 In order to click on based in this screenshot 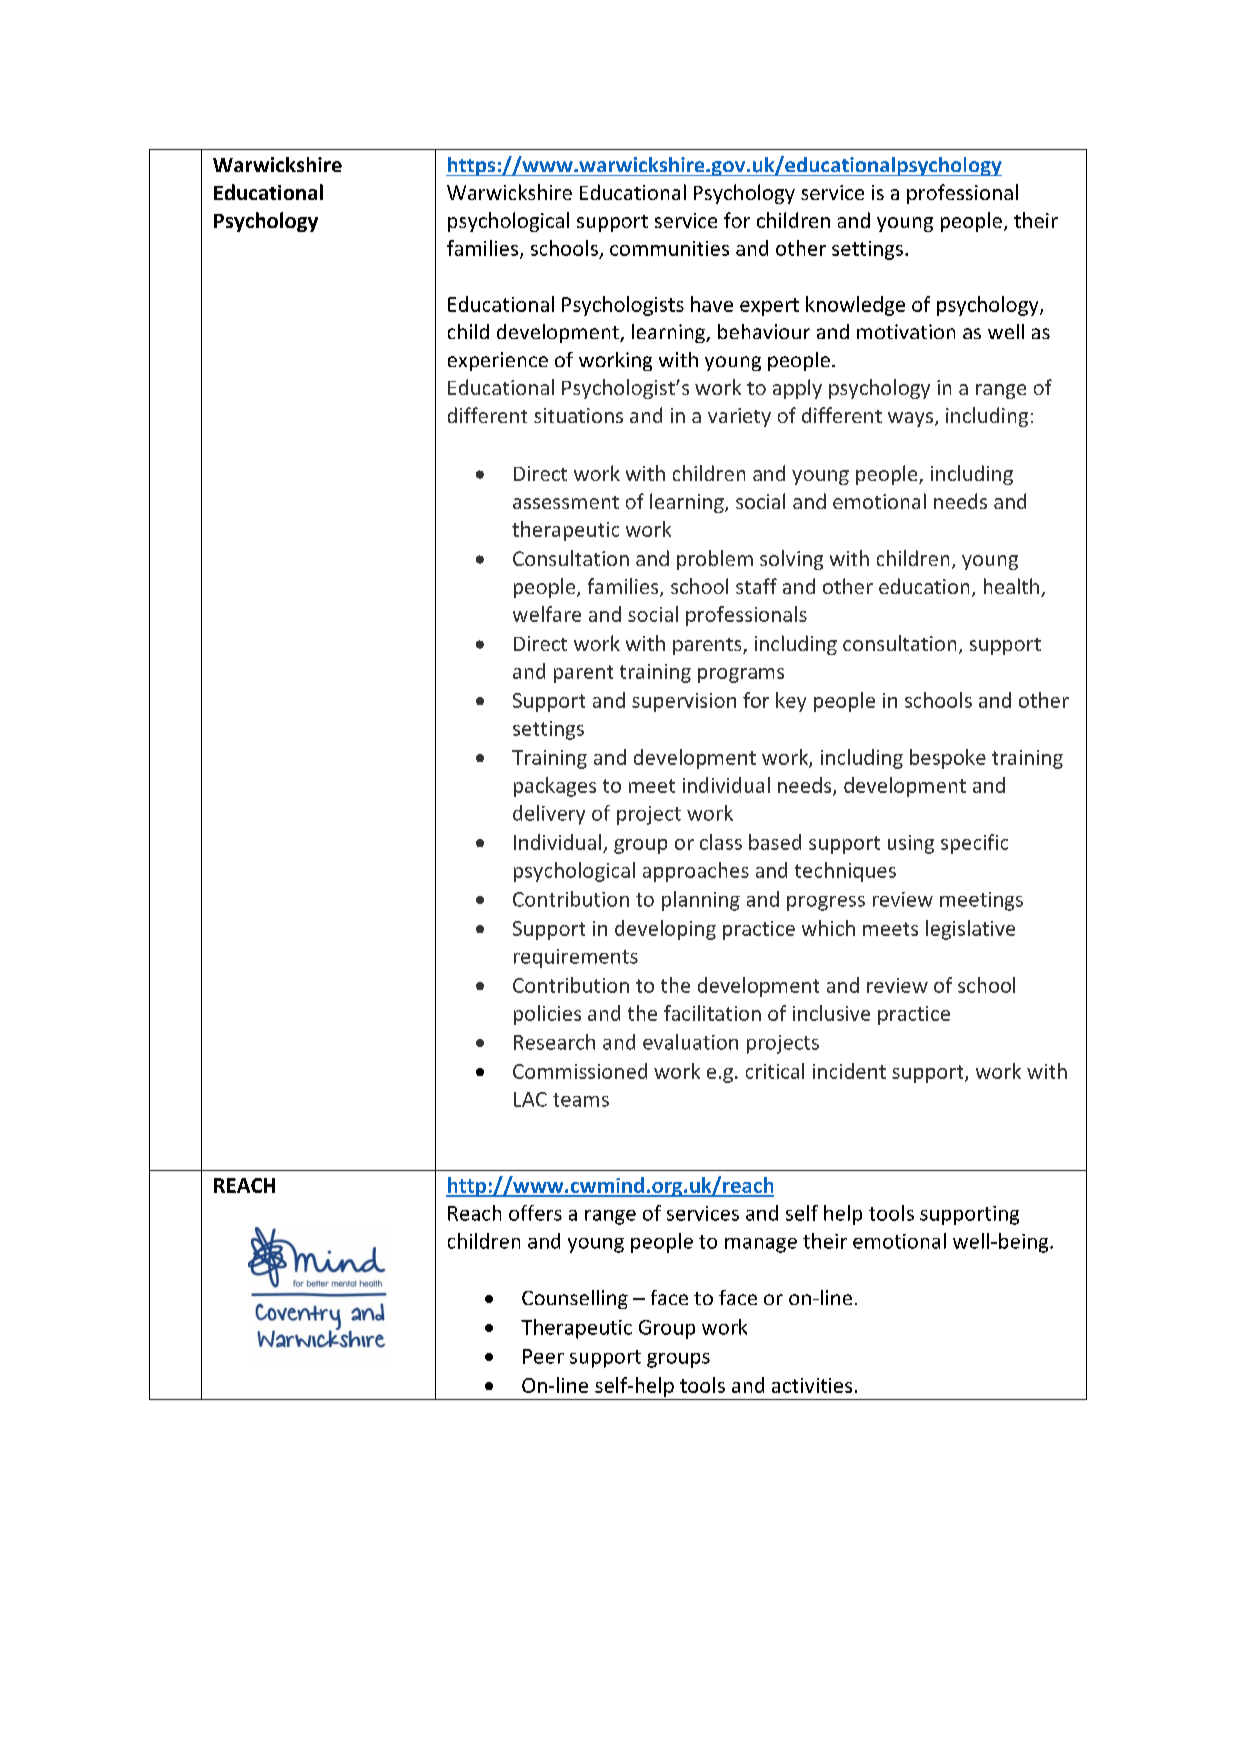, I will do `click(775, 842)`.
